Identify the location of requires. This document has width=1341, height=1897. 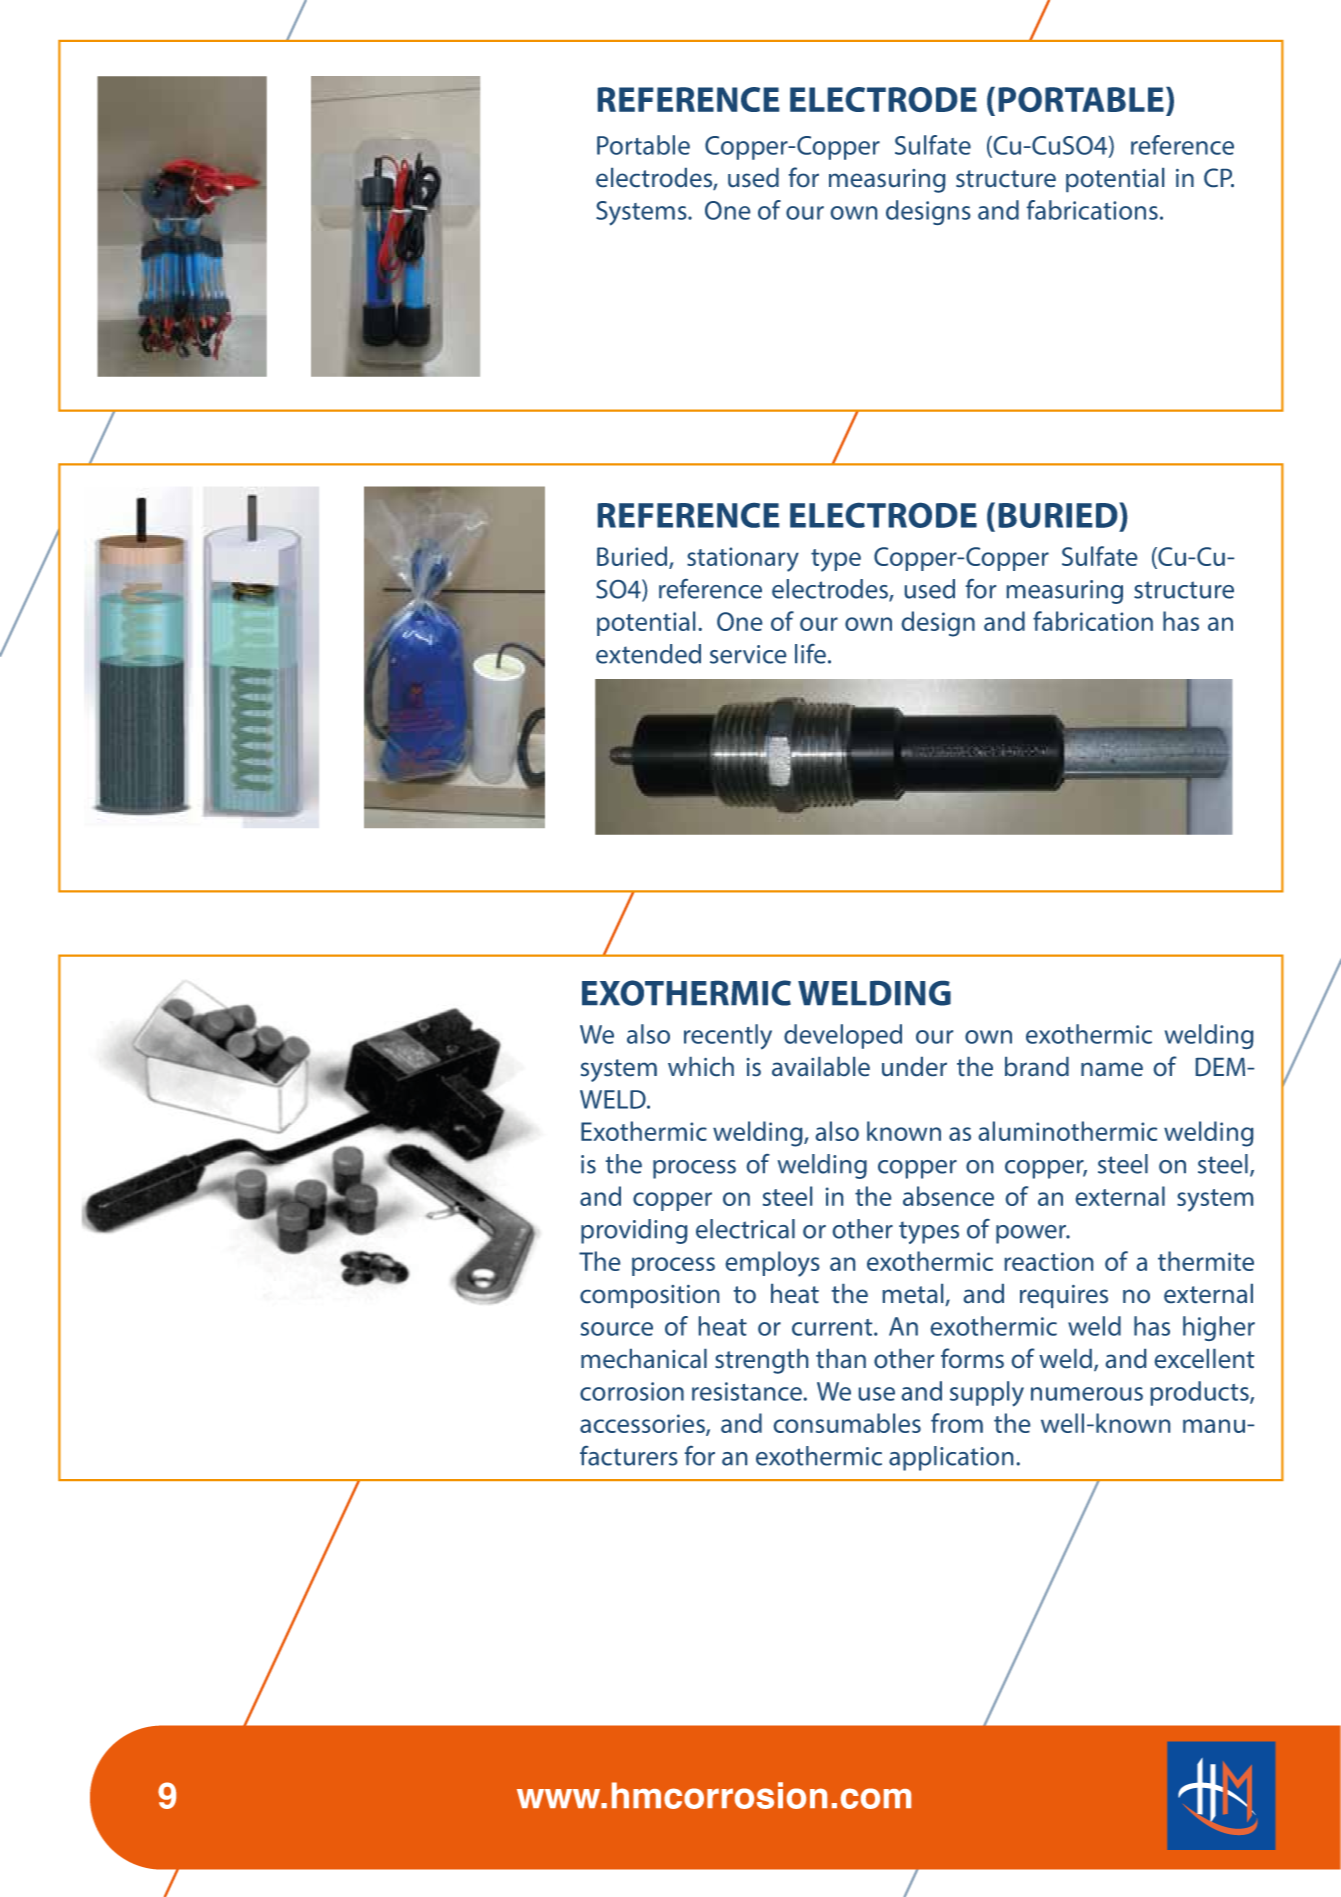
(1064, 1296).
